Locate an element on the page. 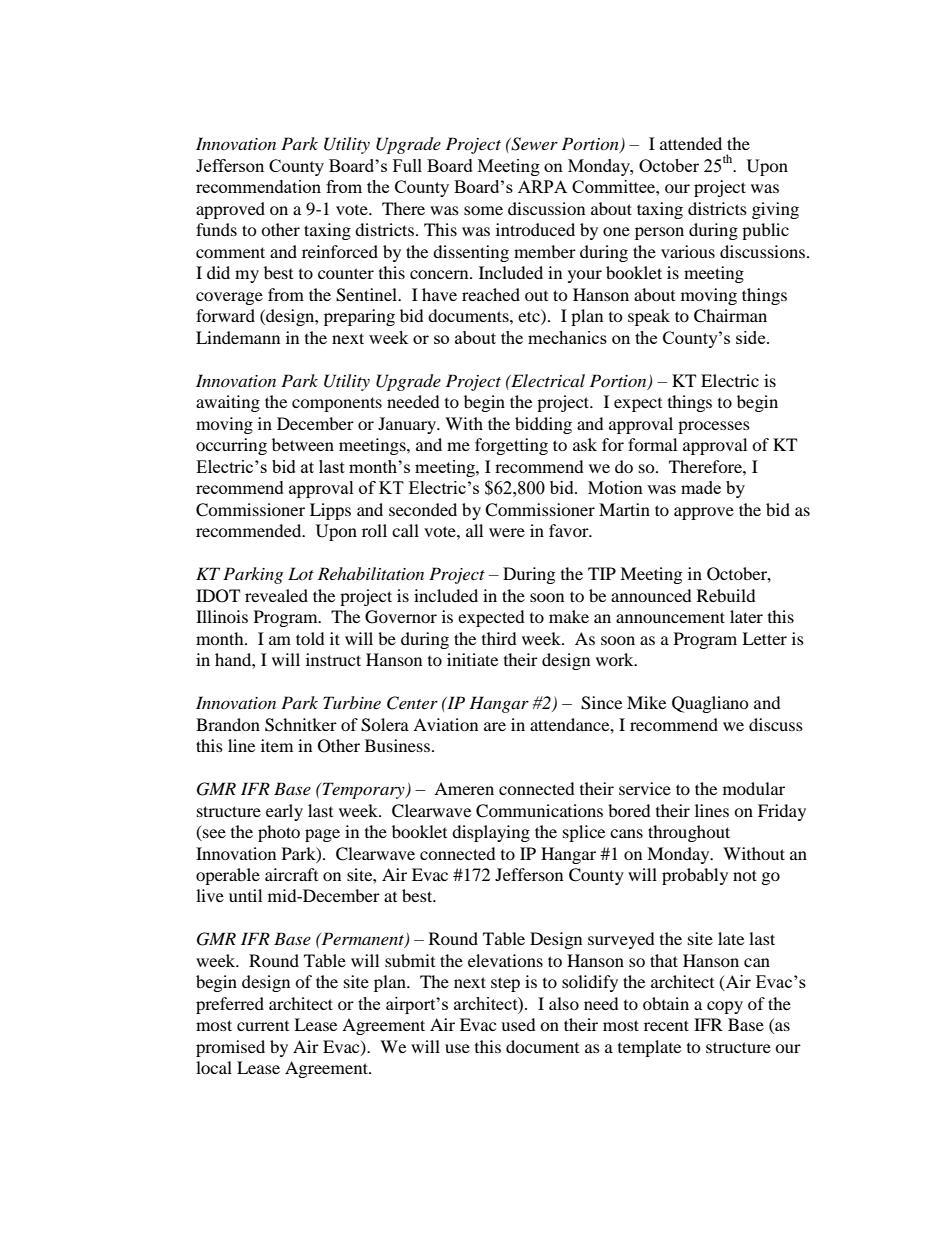 This document has height=1233, width=952. used is located at coordinates (518, 1024).
